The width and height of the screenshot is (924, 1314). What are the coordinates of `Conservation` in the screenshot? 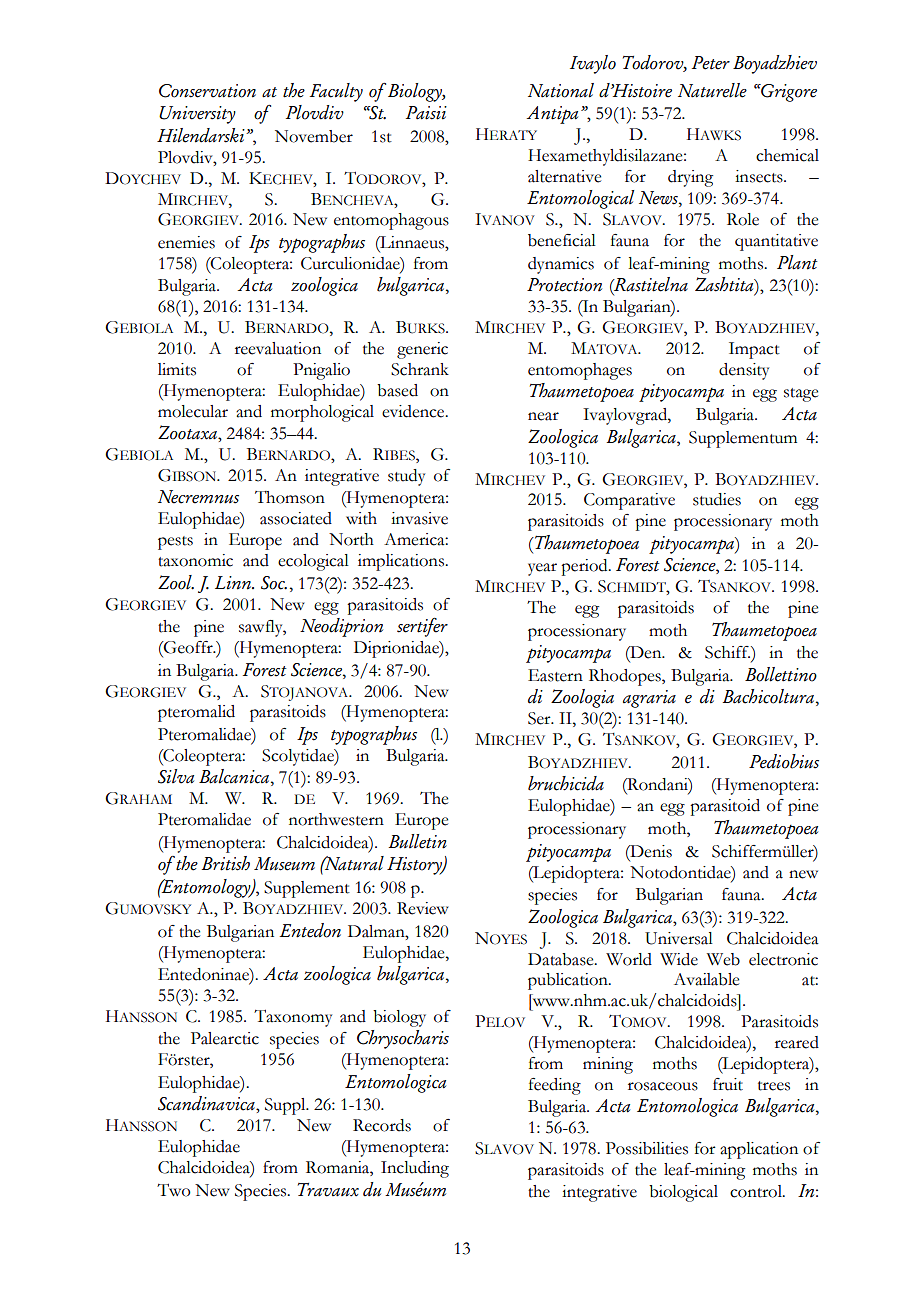 It's located at (207, 91).
